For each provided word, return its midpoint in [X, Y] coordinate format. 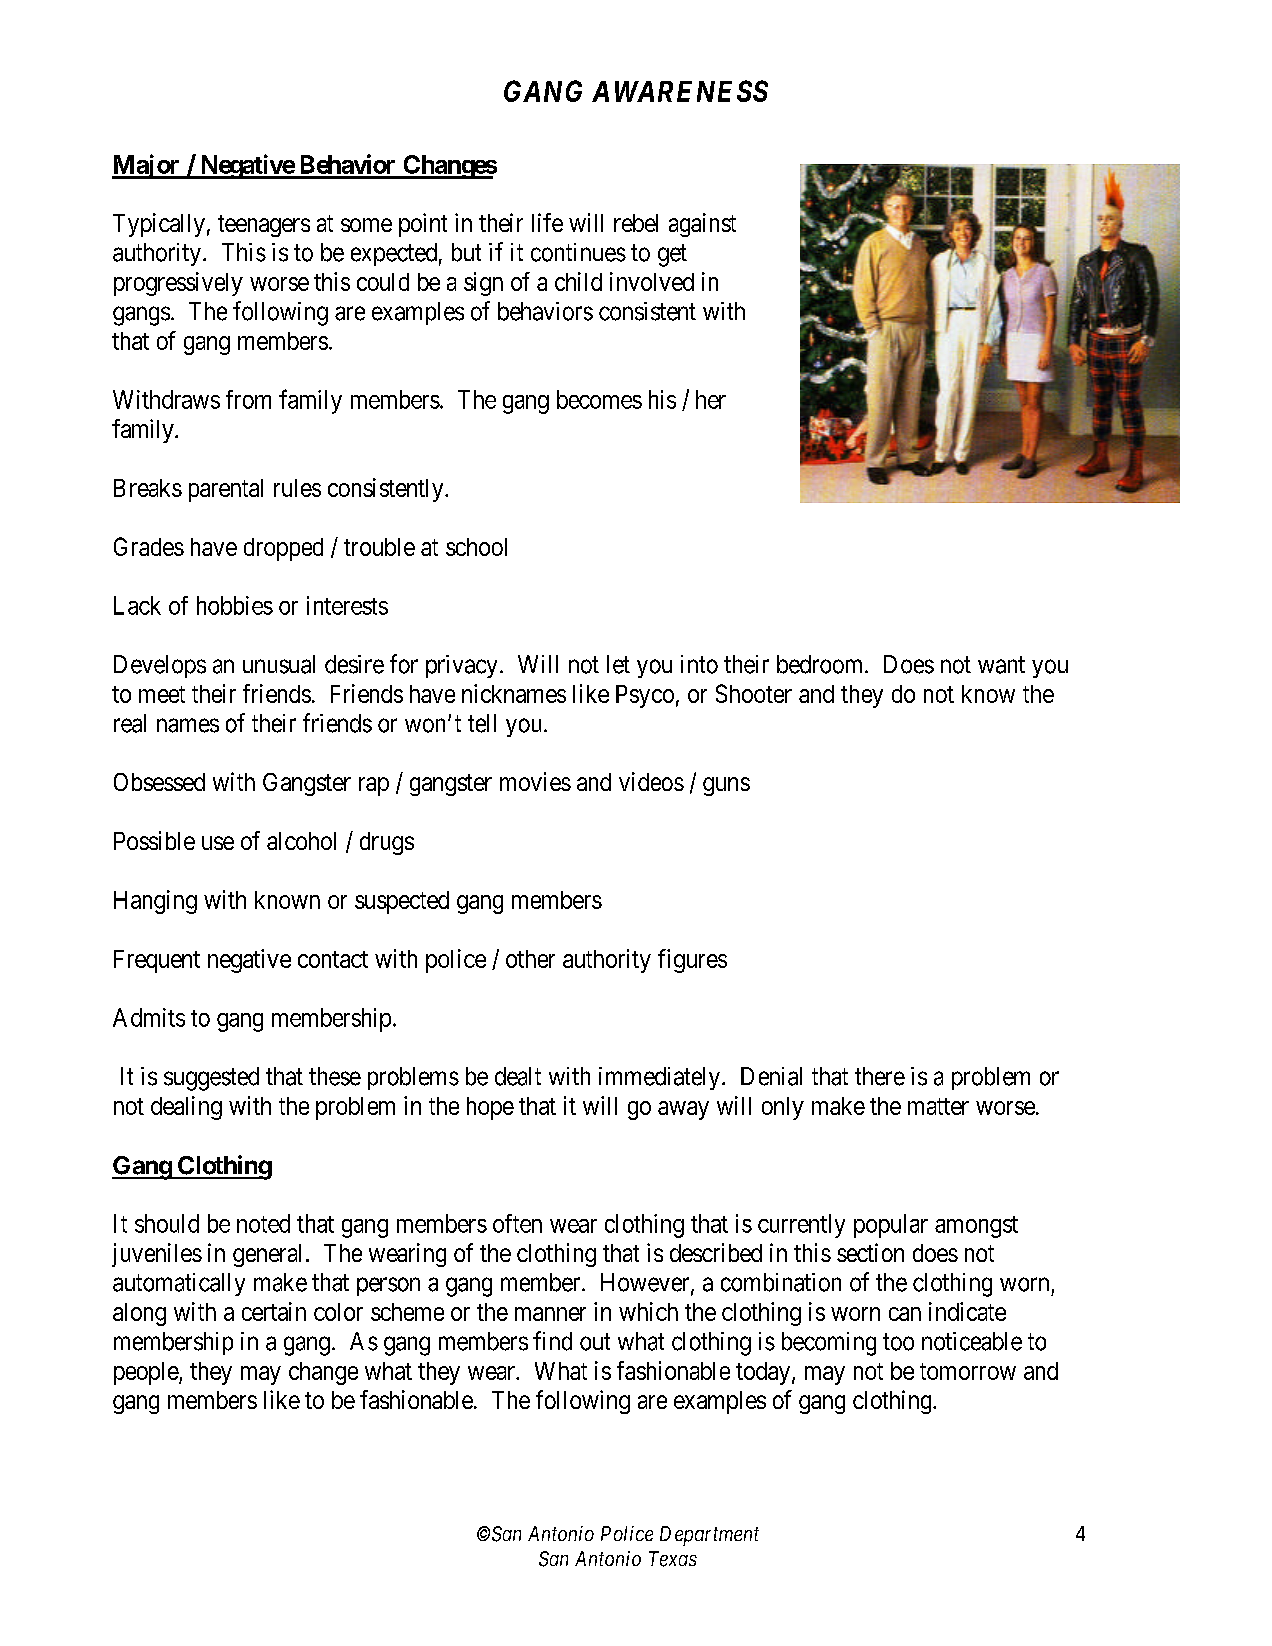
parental [226, 490]
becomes [599, 399]
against [702, 225]
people [147, 1373]
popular [891, 1226]
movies [535, 781]
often [517, 1223]
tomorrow [968, 1371]
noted [263, 1223]
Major [147, 166]
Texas [673, 1559]
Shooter [754, 693]
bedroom [821, 664]
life [547, 222]
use [218, 843]
